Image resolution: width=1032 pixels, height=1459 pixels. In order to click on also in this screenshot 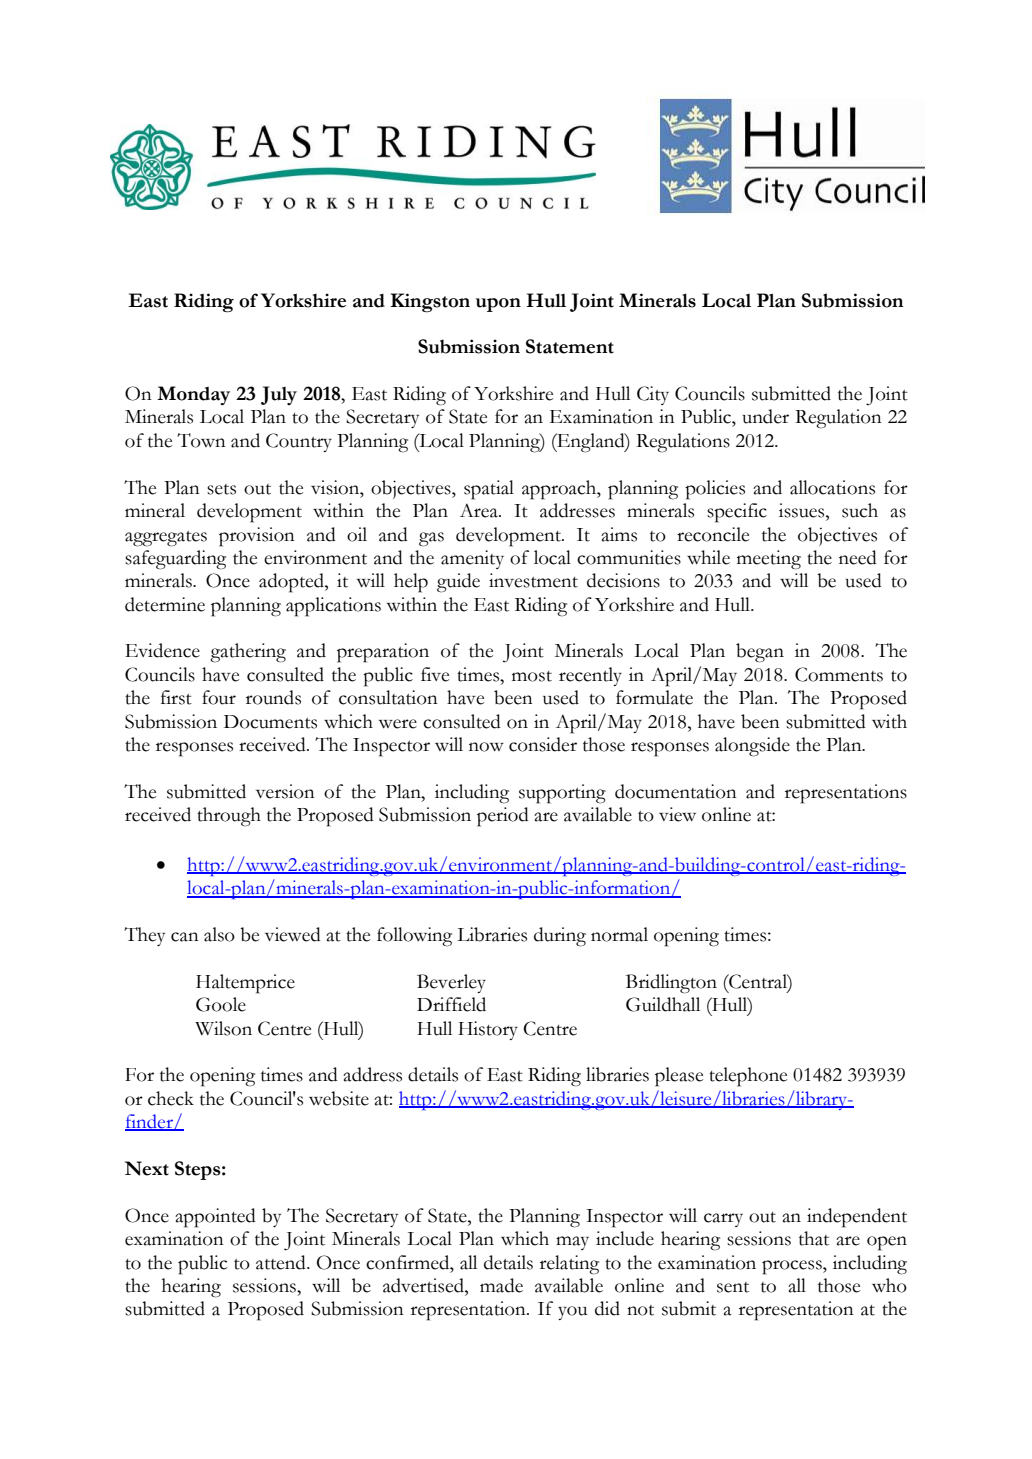, I will do `click(219, 934)`.
